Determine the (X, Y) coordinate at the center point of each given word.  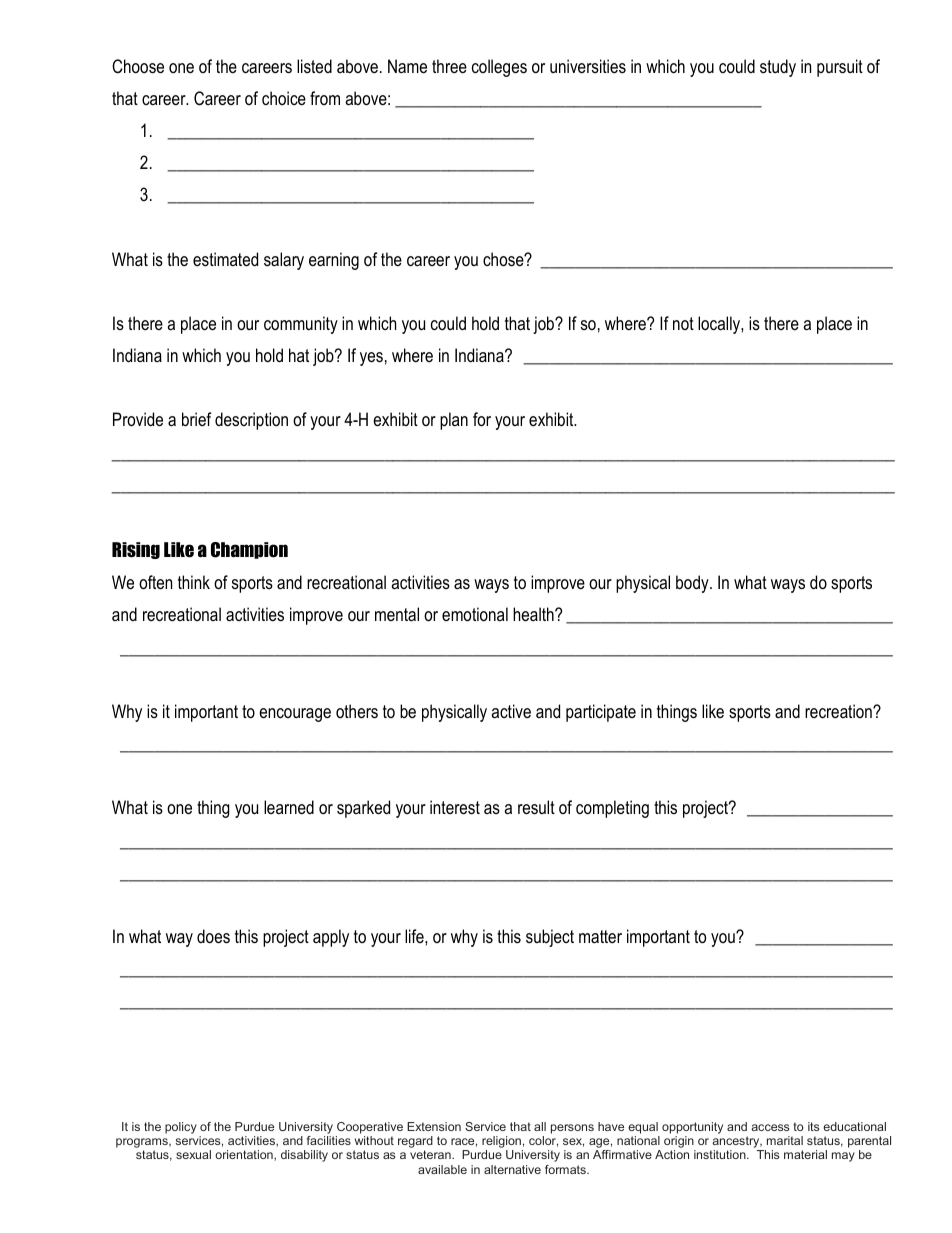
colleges (499, 68)
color (543, 1141)
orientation (245, 1155)
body (693, 584)
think (194, 582)
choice (284, 98)
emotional (475, 614)
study (778, 68)
